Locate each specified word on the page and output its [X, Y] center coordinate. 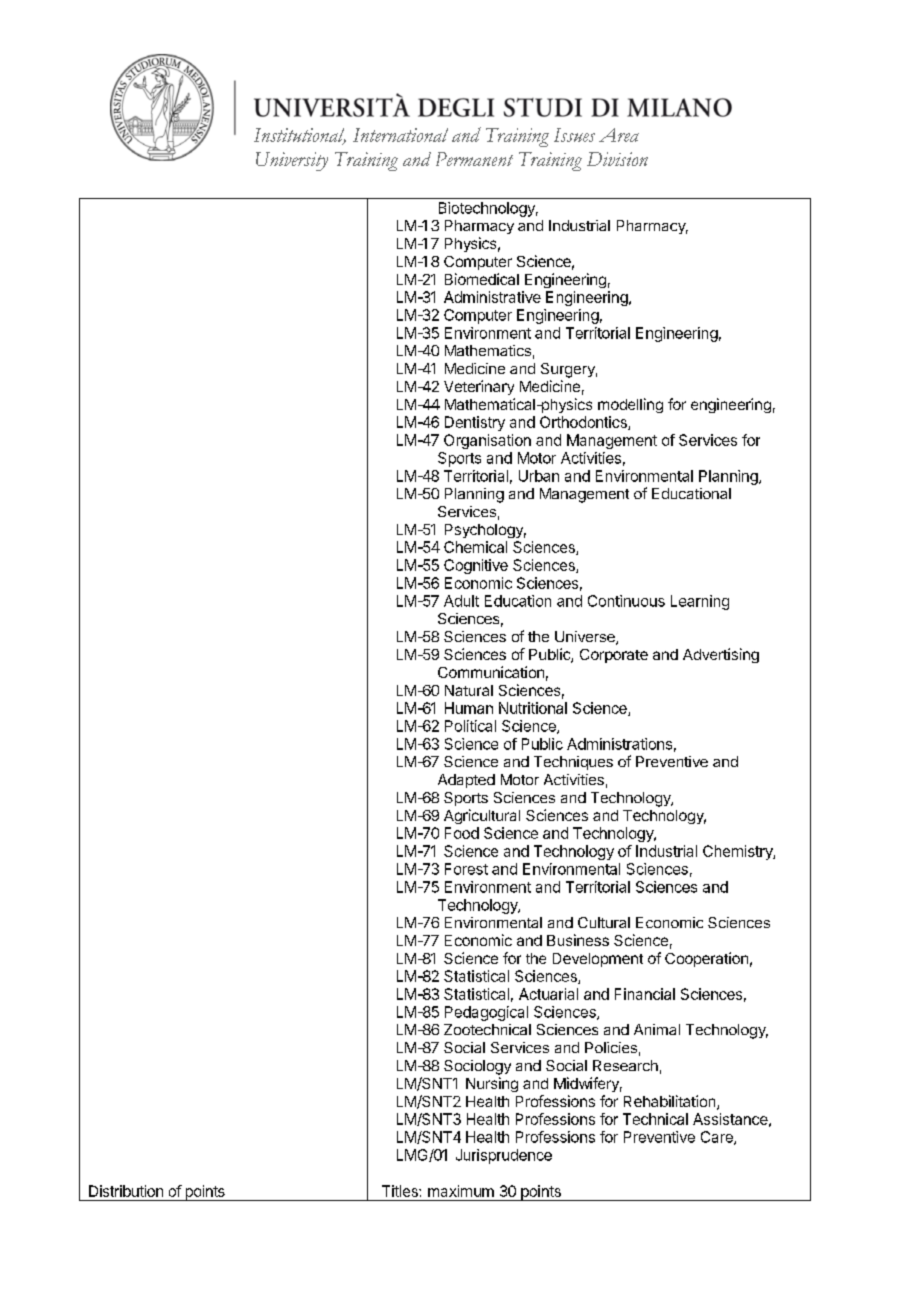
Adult [461, 601]
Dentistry [475, 423]
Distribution [126, 1191]
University [292, 161]
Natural [469, 690]
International [400, 135]
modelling [630, 405]
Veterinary [479, 387]
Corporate [614, 656]
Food [462, 833]
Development [598, 960]
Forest [466, 869]
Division [617, 159]
